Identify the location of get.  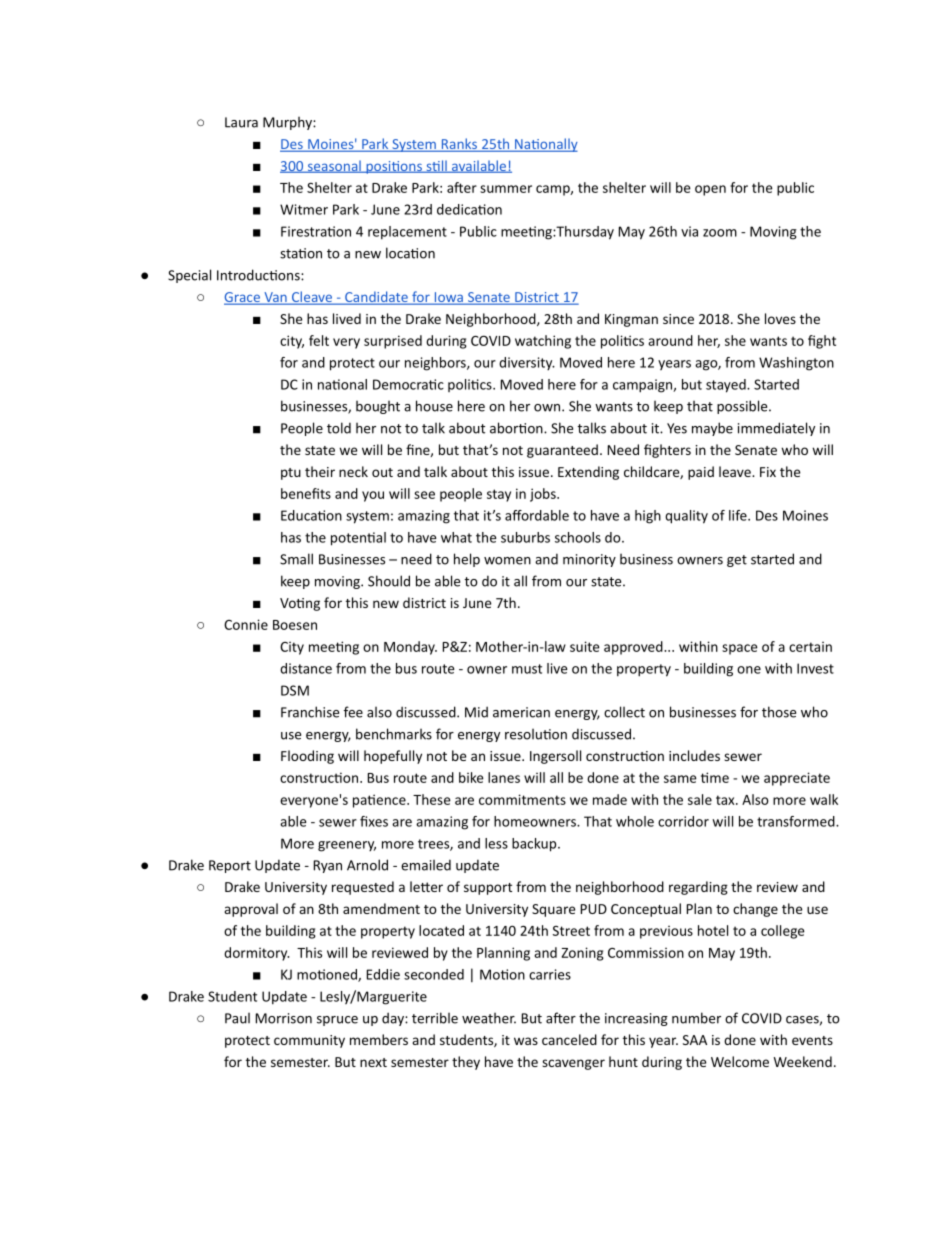
(737, 561).
